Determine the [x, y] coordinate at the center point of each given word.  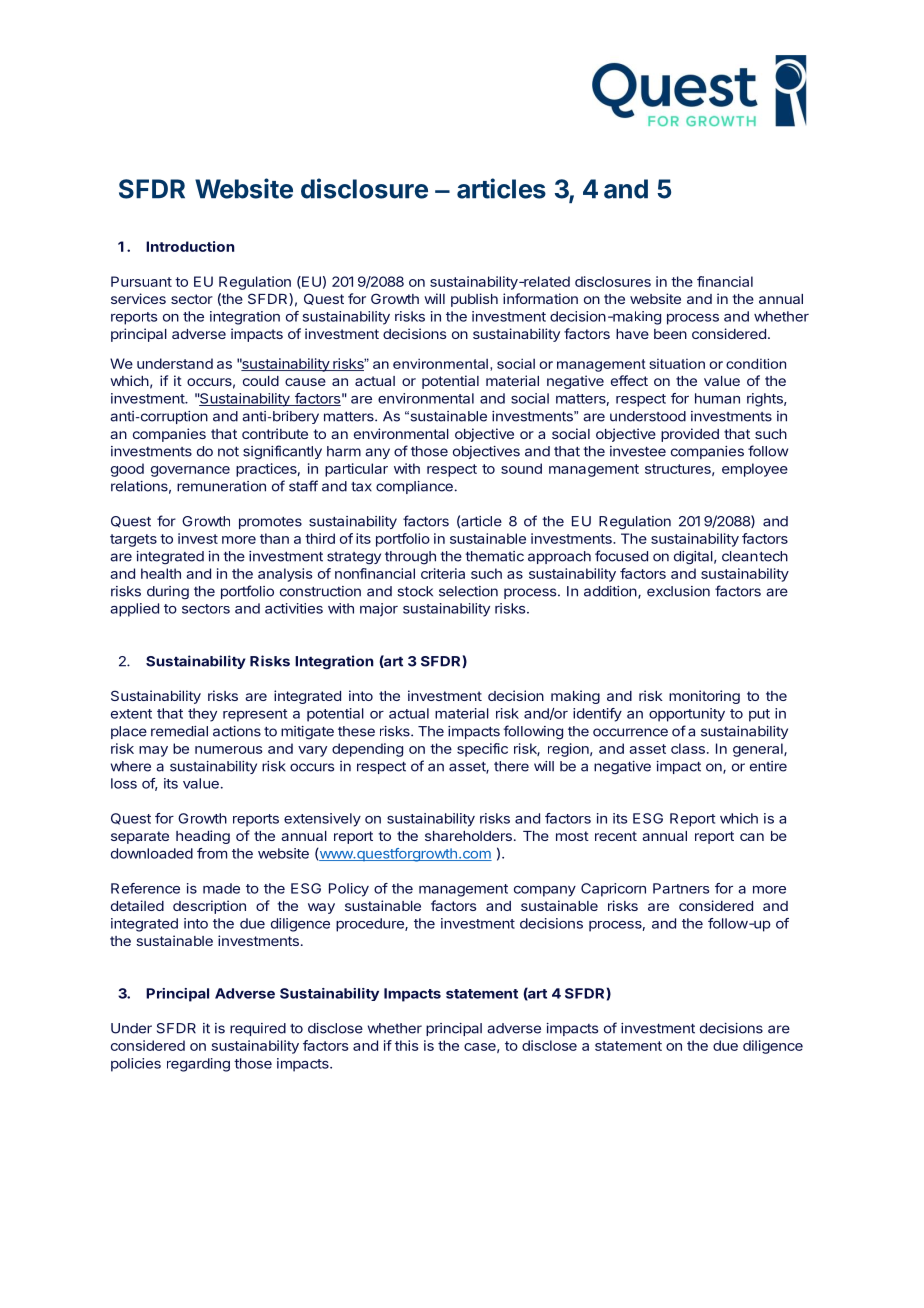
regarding [198, 1065]
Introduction [190, 246]
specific [482, 750]
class [688, 748]
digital [693, 558]
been [670, 334]
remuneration [221, 486]
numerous [229, 750]
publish [474, 300]
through [410, 558]
